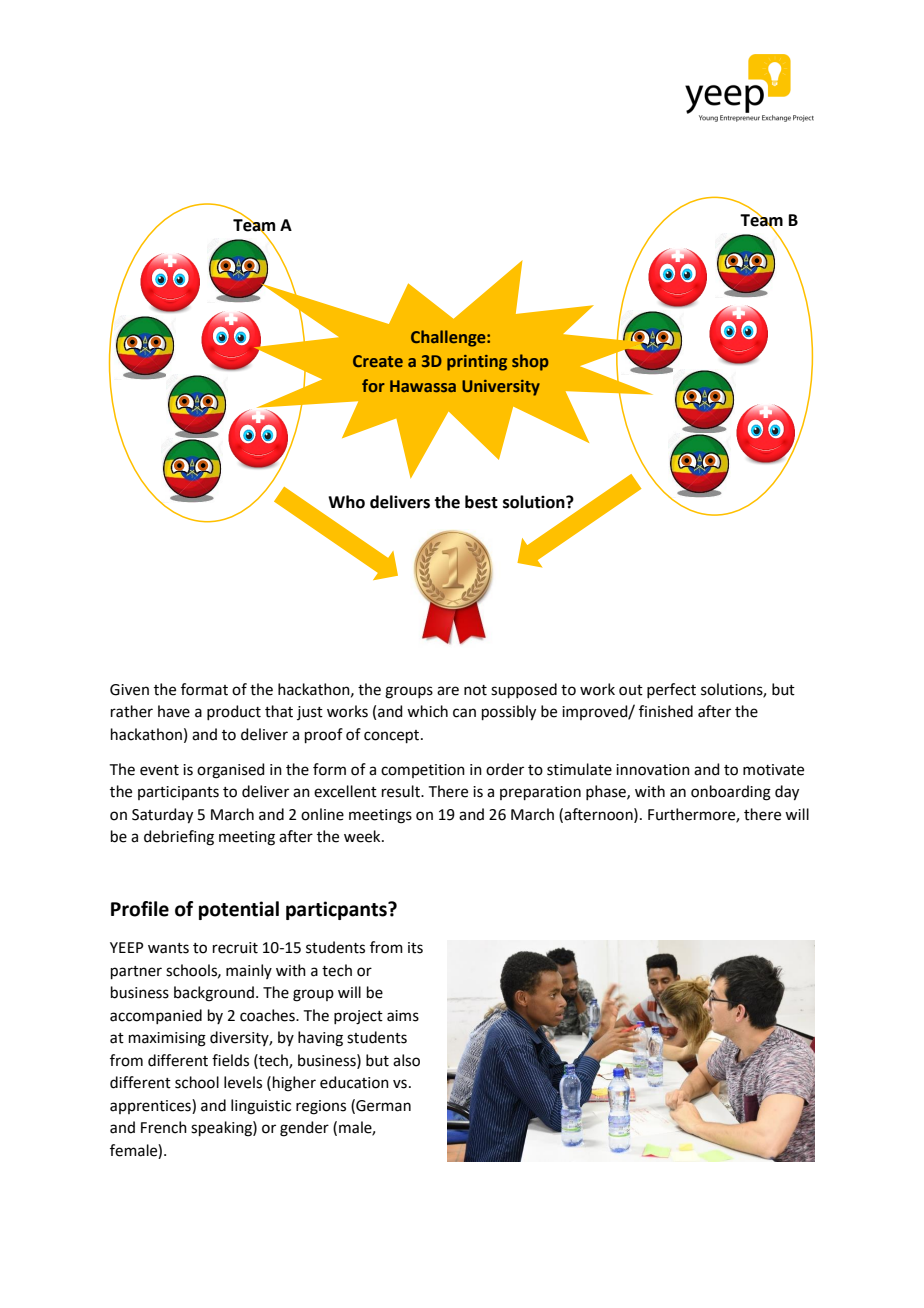 This document has width=924, height=1308. Describe the element at coordinates (530, 362) in the document. I see `shop` at that location.
